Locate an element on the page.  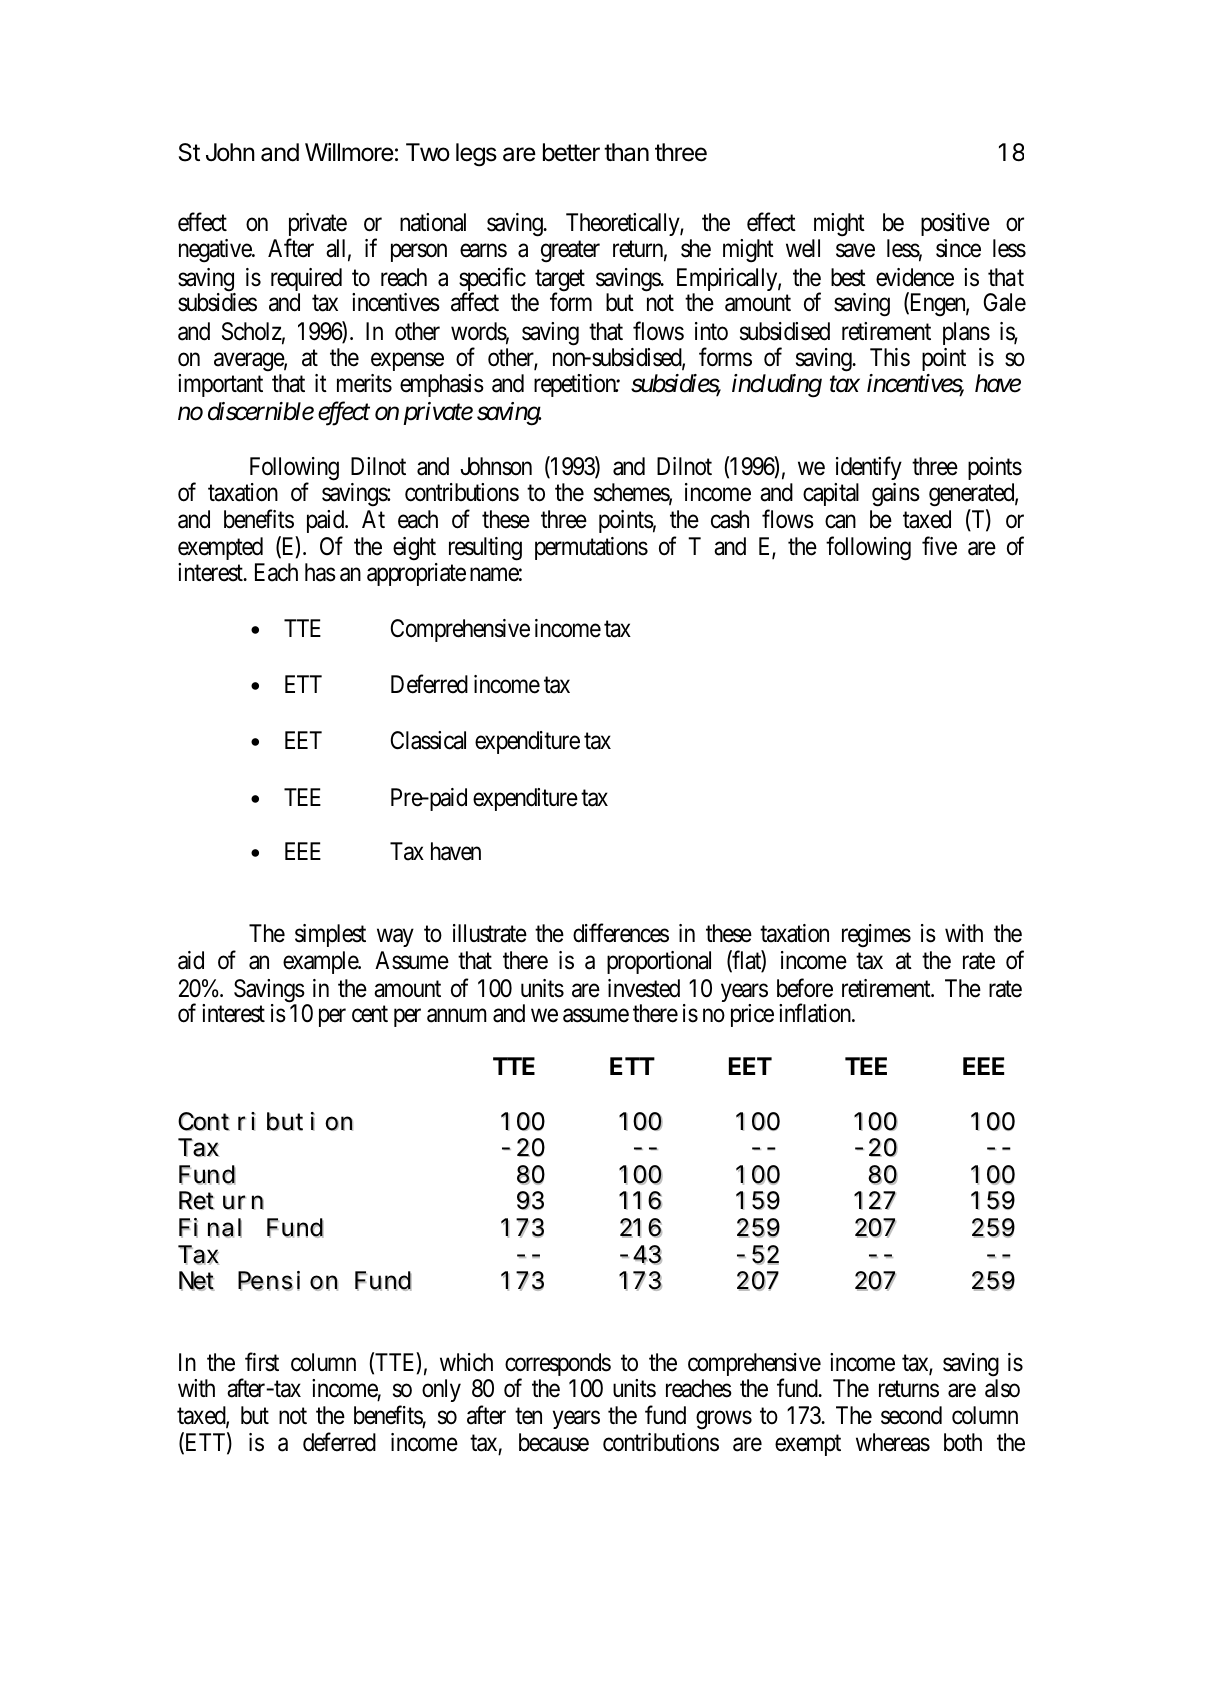
example is located at coordinates (321, 962).
